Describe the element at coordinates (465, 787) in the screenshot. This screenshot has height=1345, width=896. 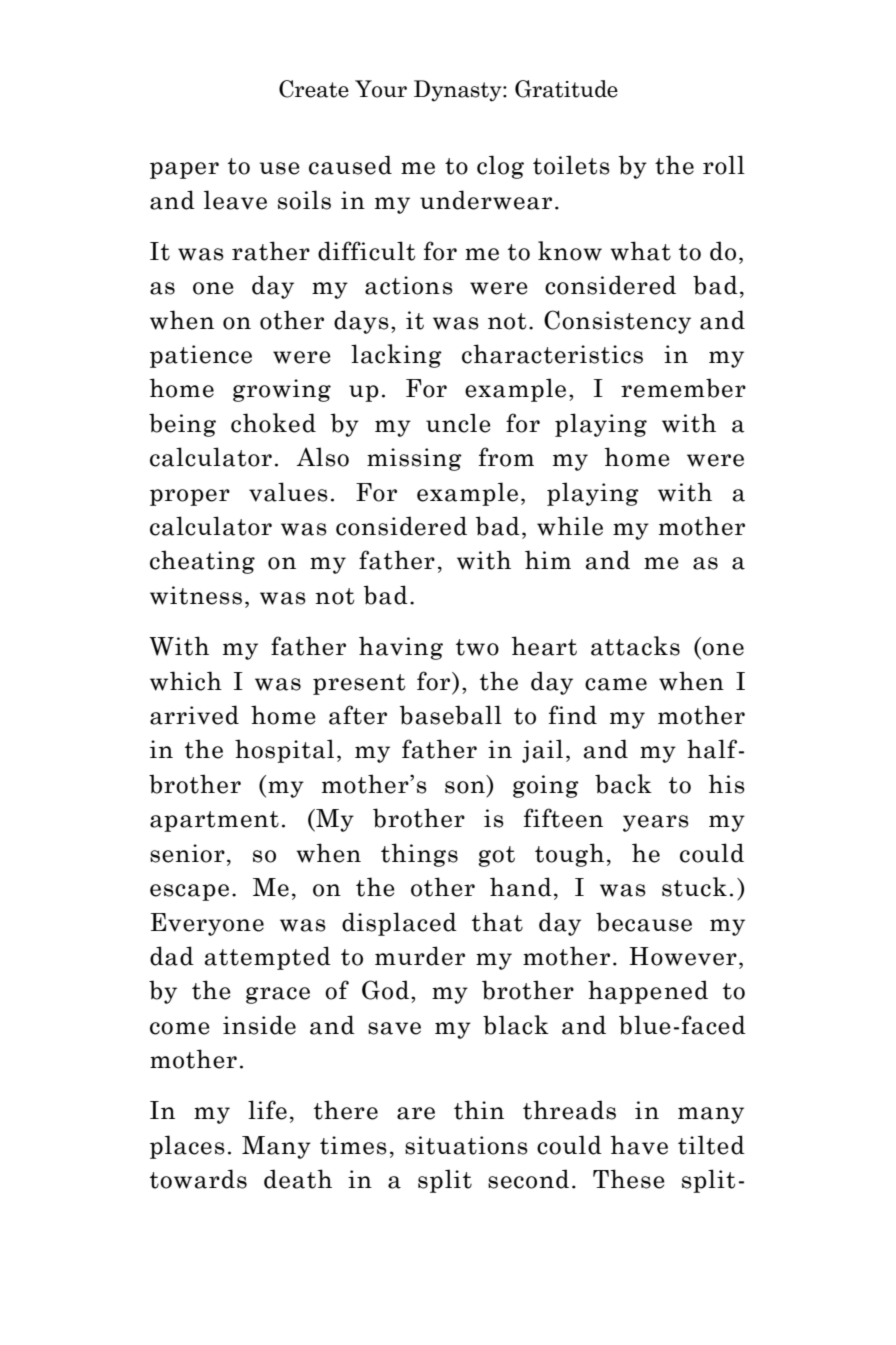
I see `son` at that location.
